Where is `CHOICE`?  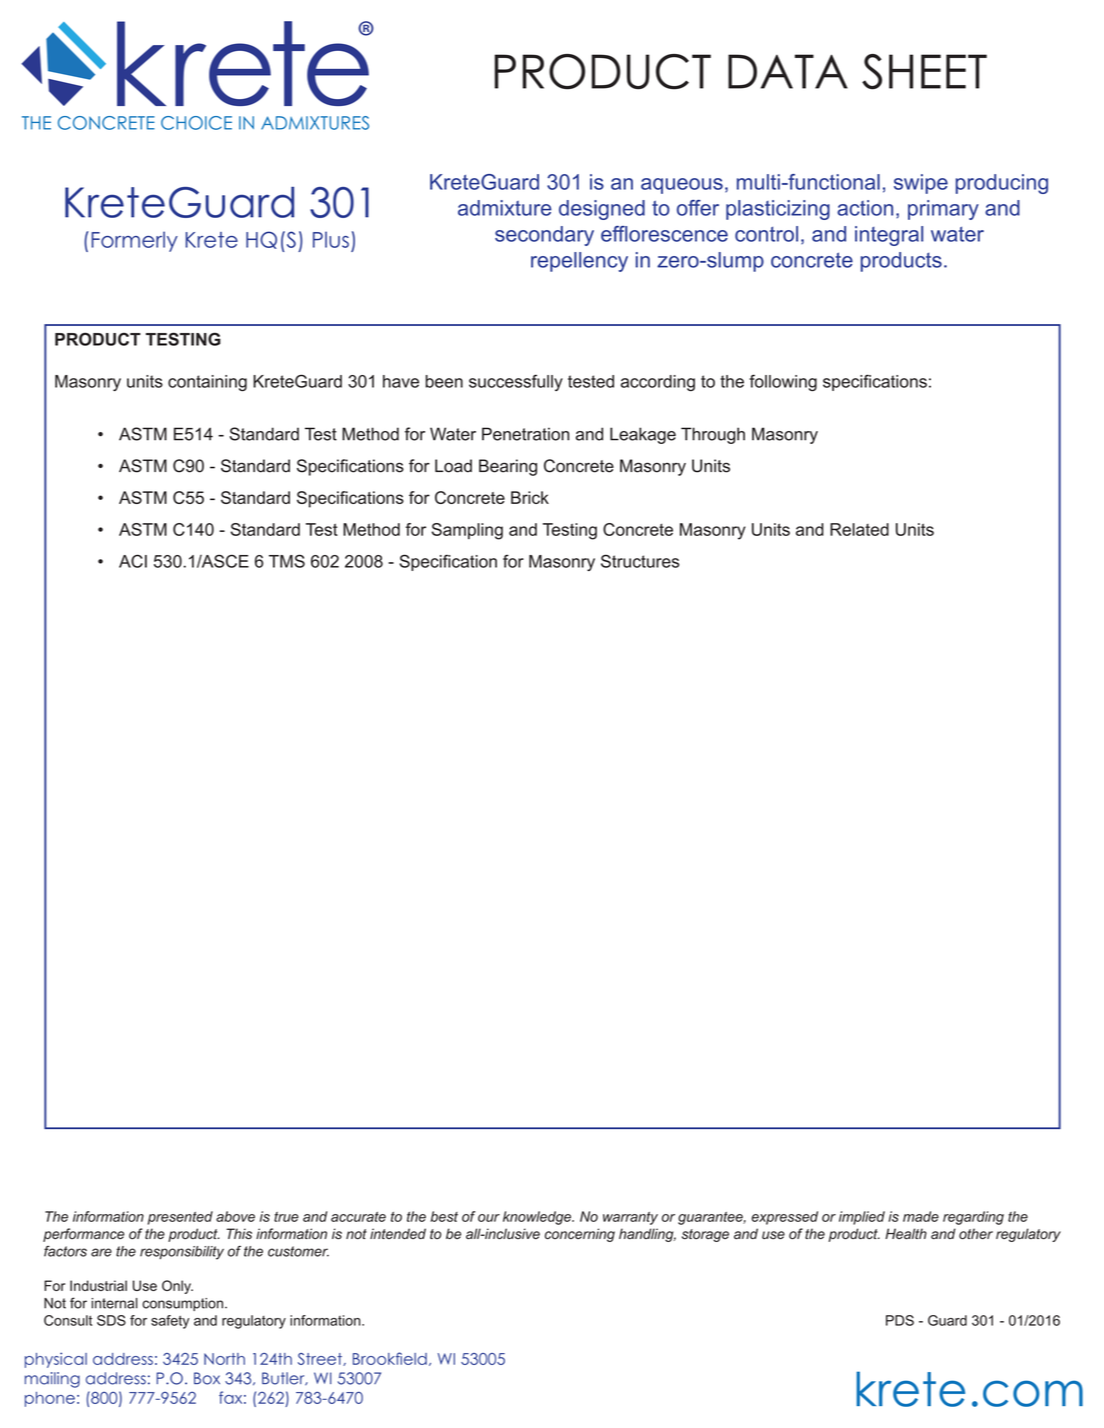
CHOICE is located at coordinates (196, 123).
